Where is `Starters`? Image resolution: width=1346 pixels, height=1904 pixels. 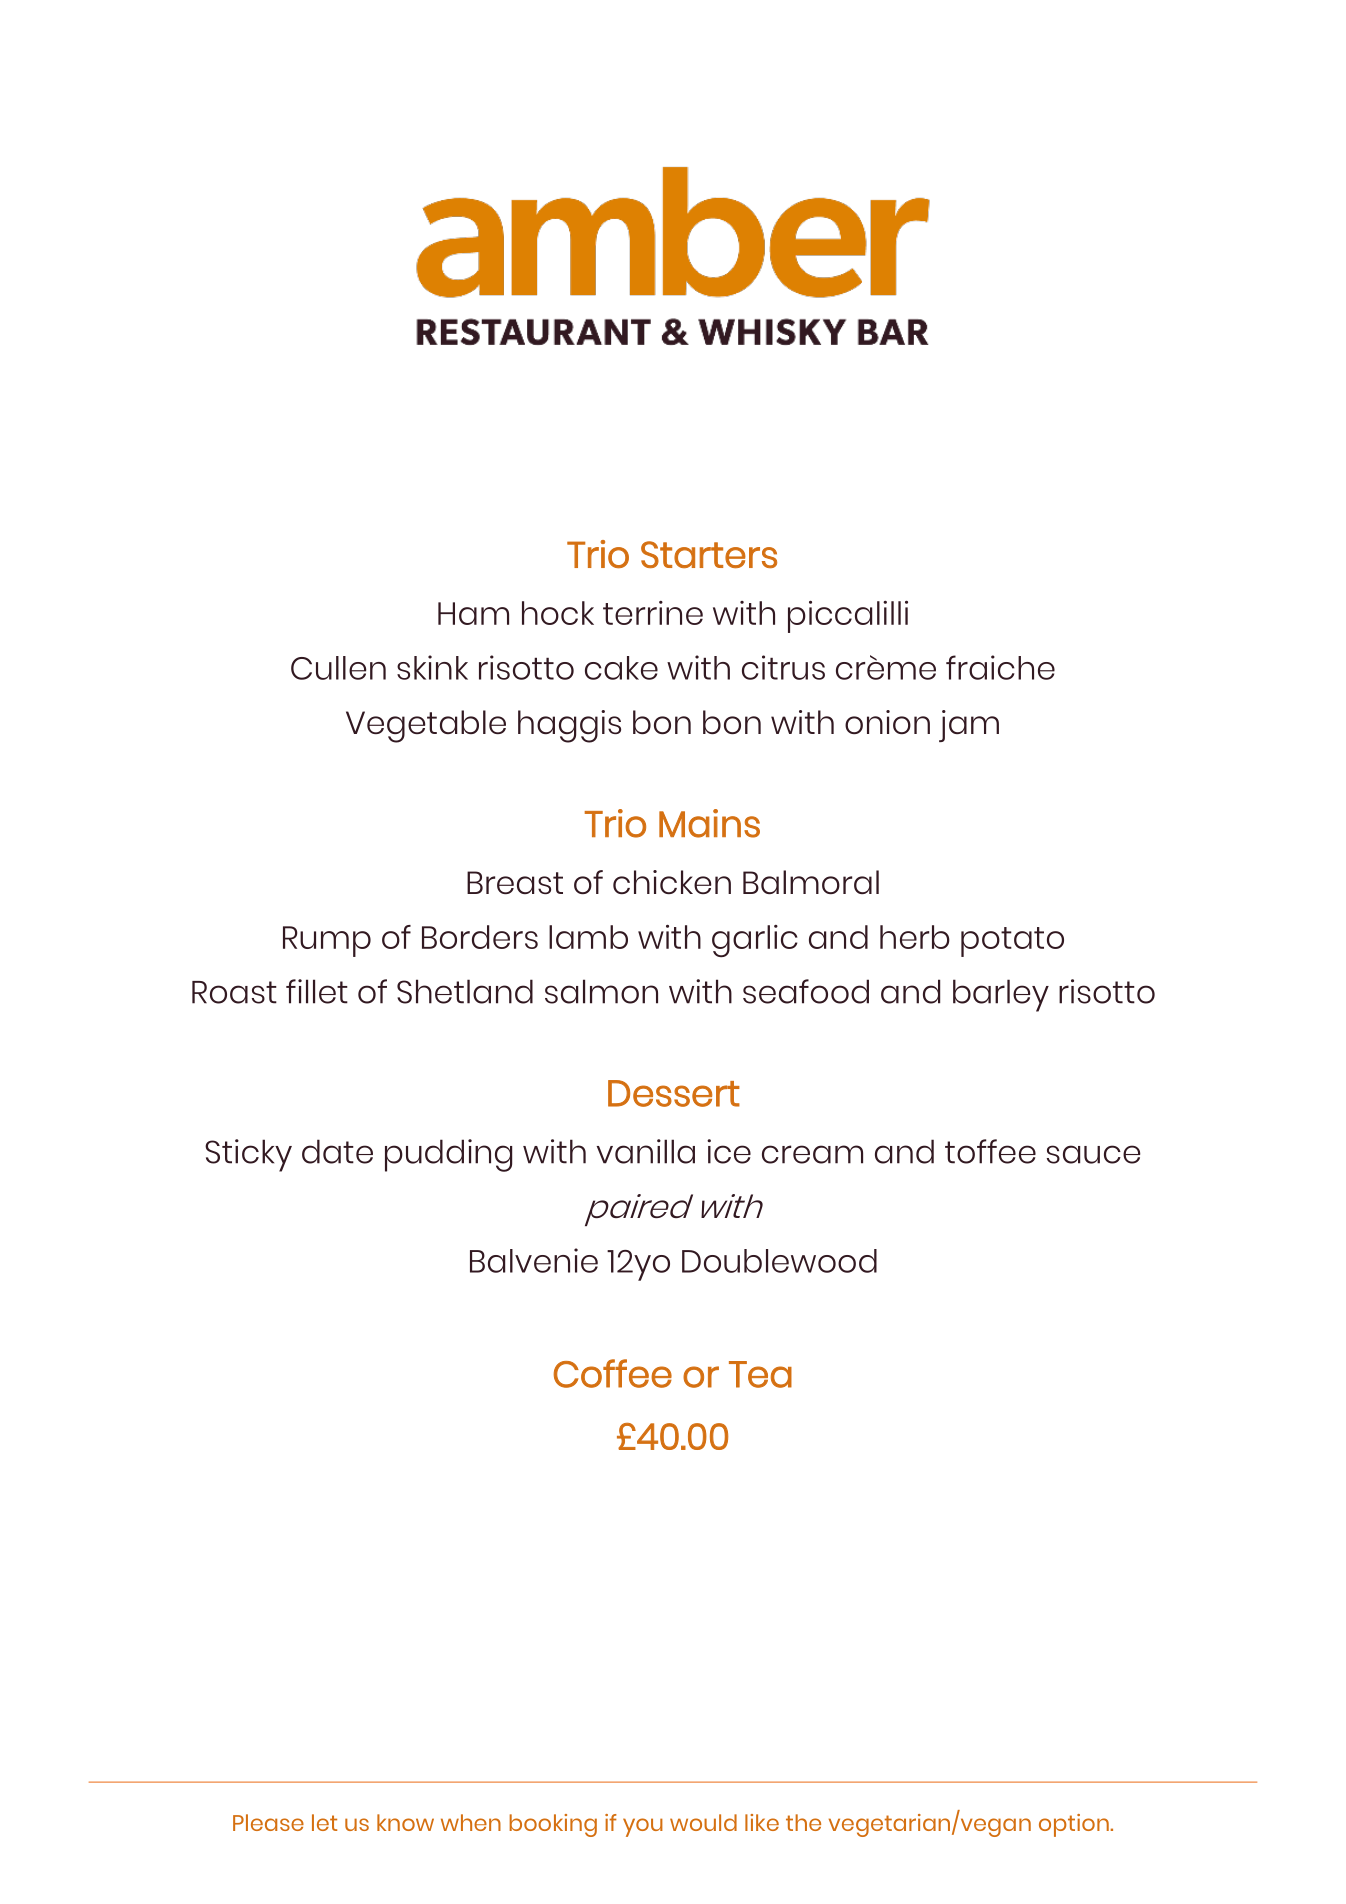 Starters is located at coordinates (709, 554).
